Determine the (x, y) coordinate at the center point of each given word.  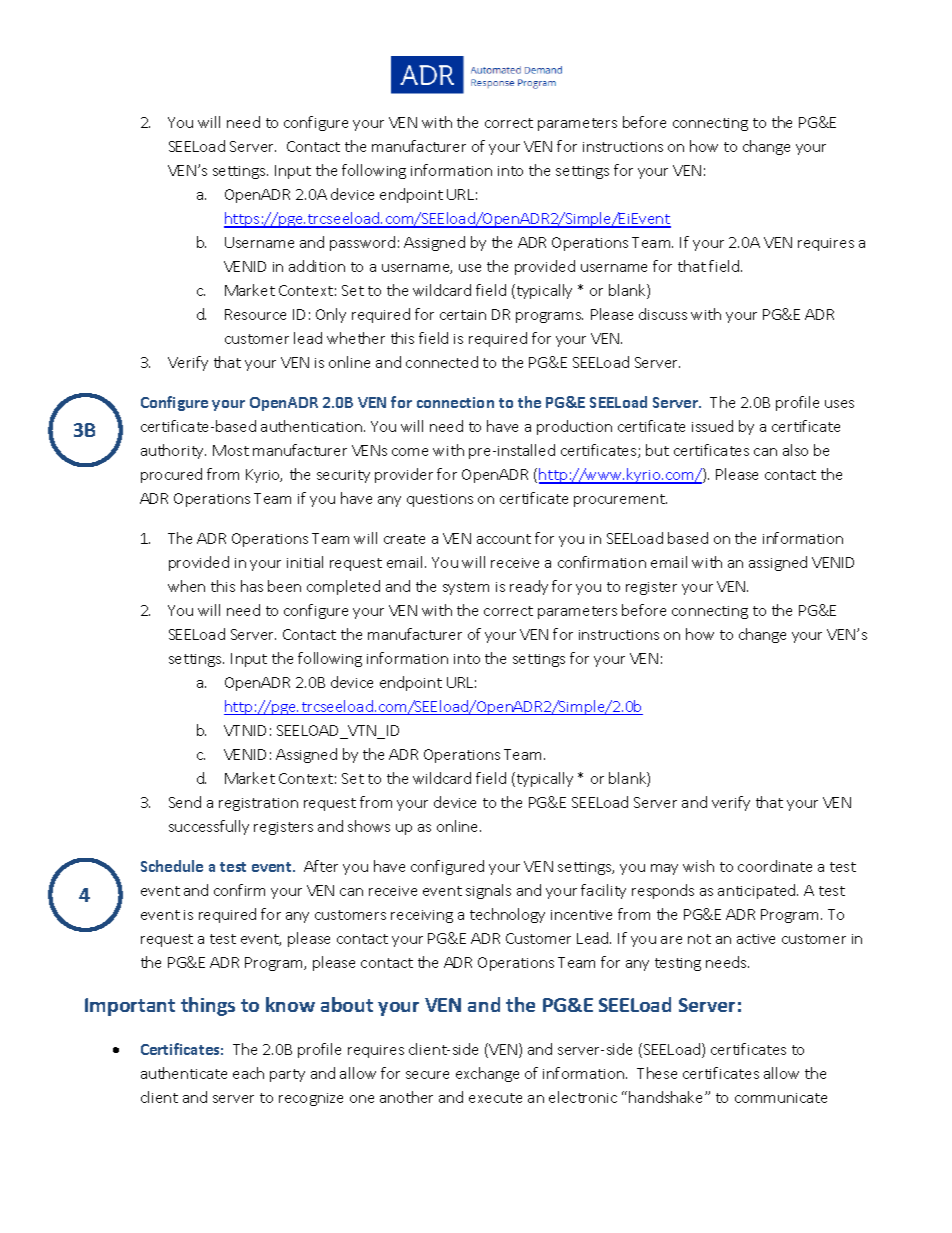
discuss (663, 314)
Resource (255, 314)
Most (231, 450)
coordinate (775, 866)
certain (463, 315)
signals (488, 891)
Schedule (172, 866)
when (186, 586)
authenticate (184, 1073)
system (466, 588)
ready (529, 587)
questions (440, 500)
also (795, 450)
